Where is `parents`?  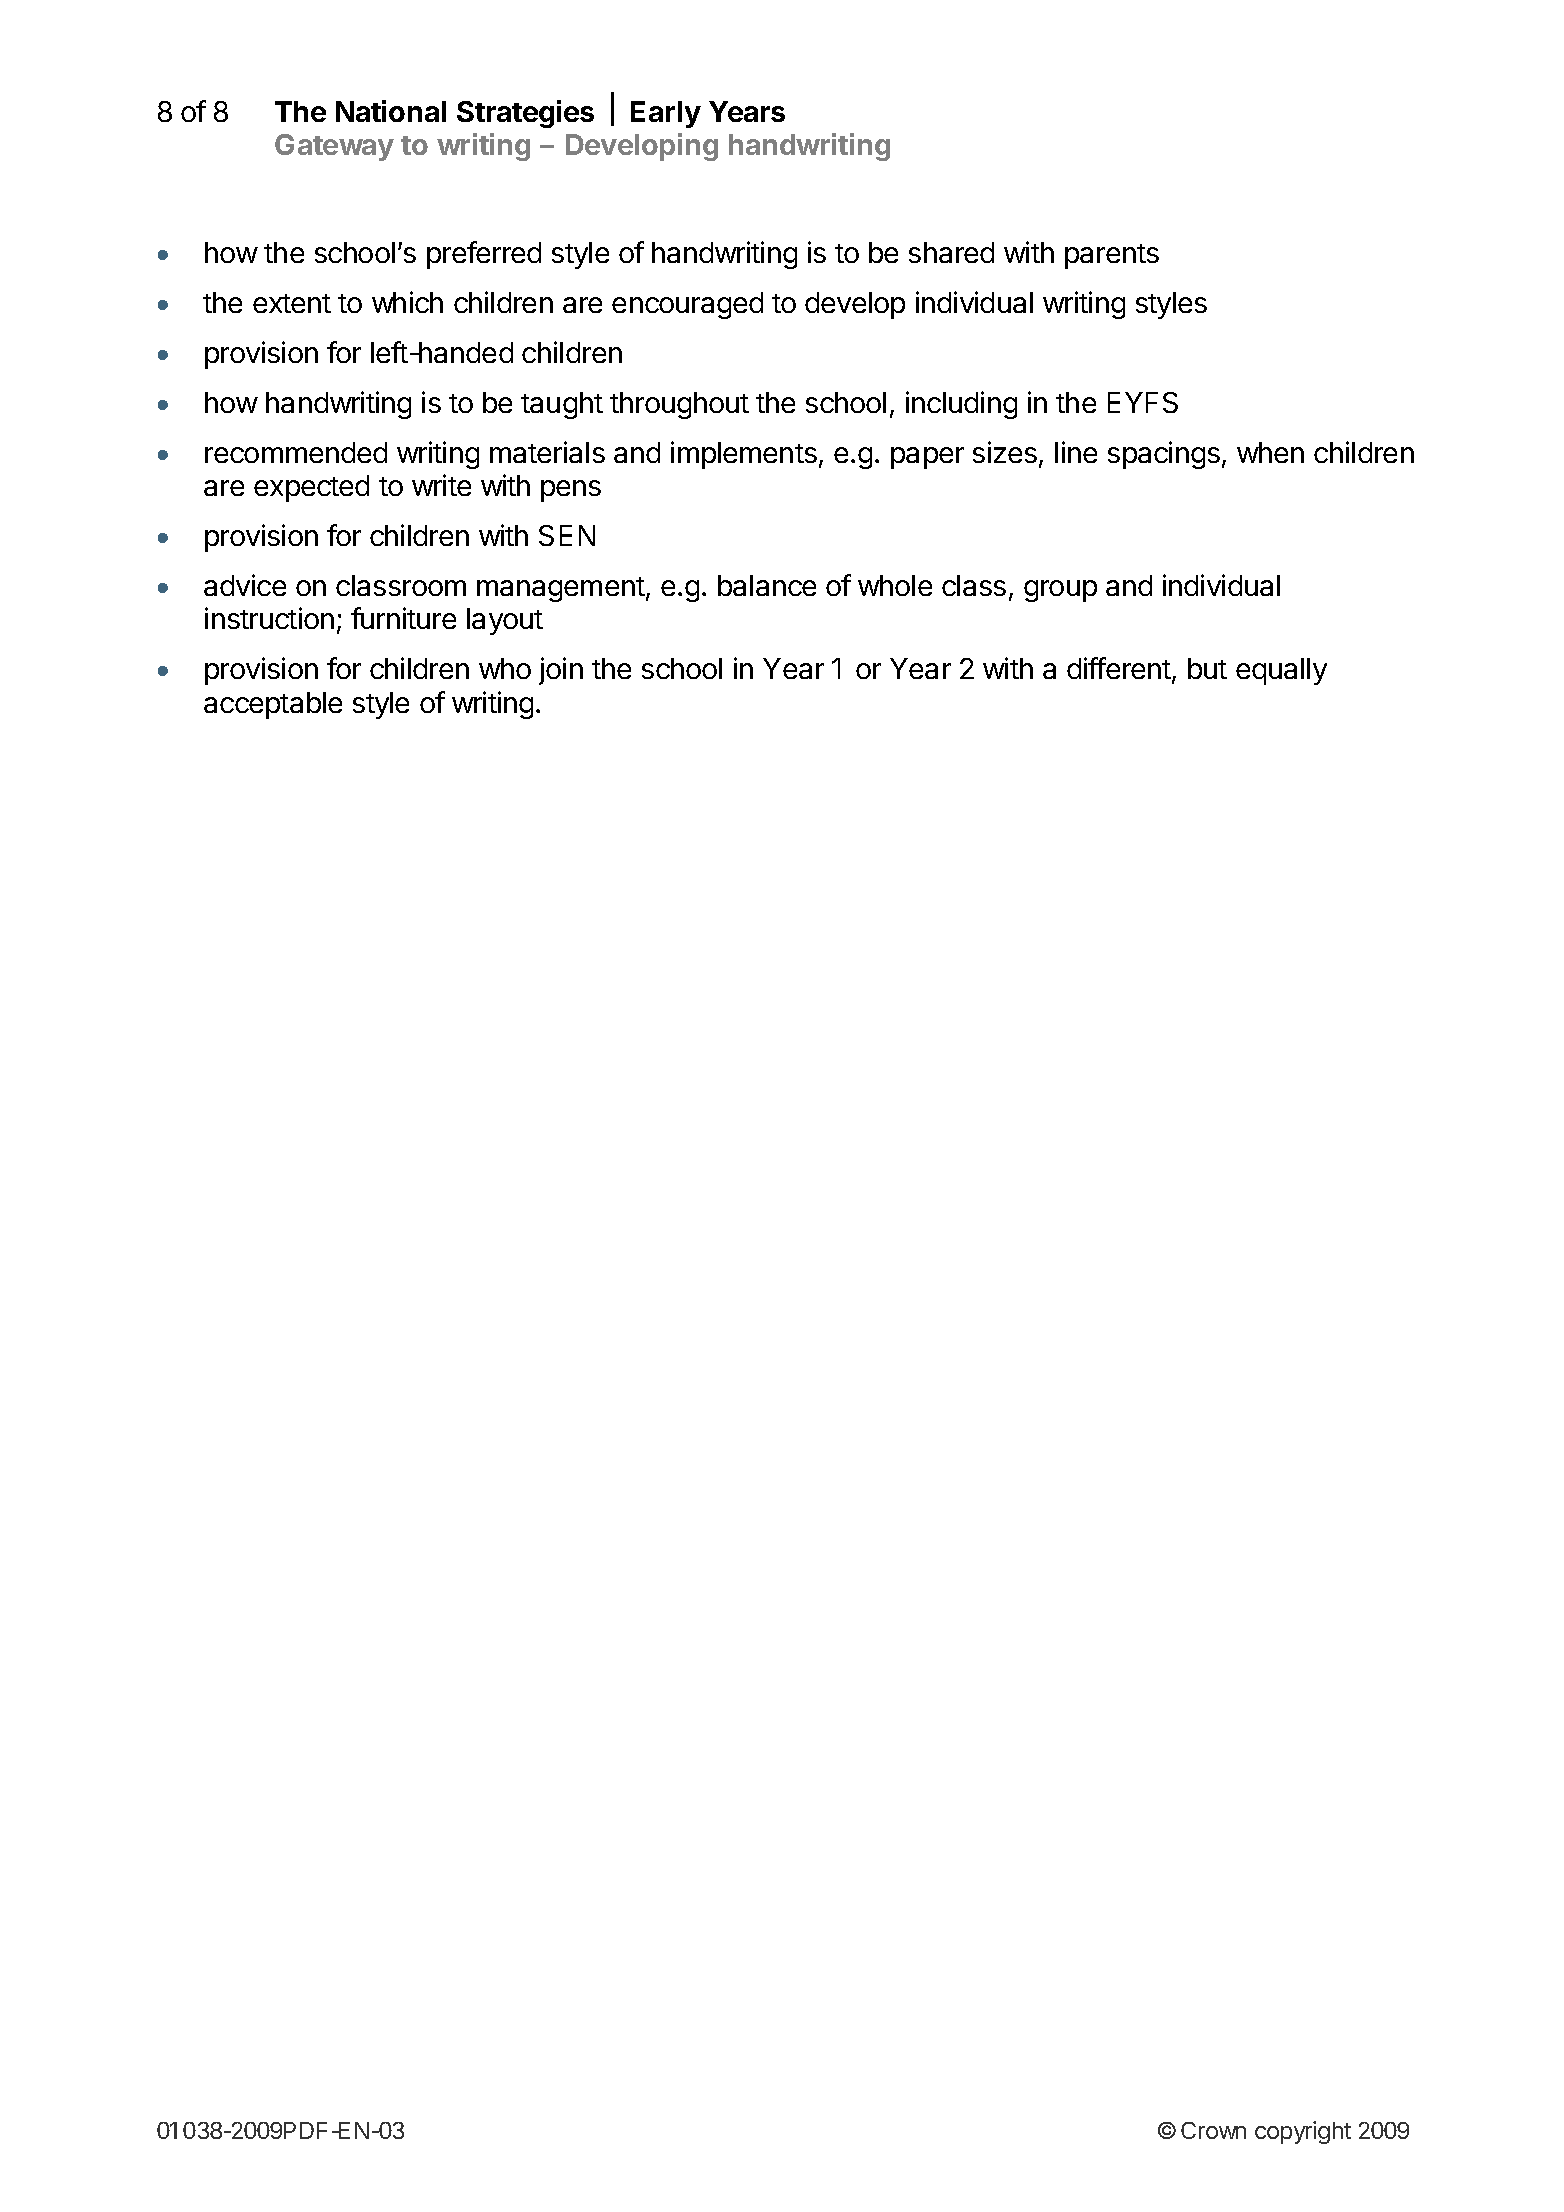
parents is located at coordinates (1112, 256).
